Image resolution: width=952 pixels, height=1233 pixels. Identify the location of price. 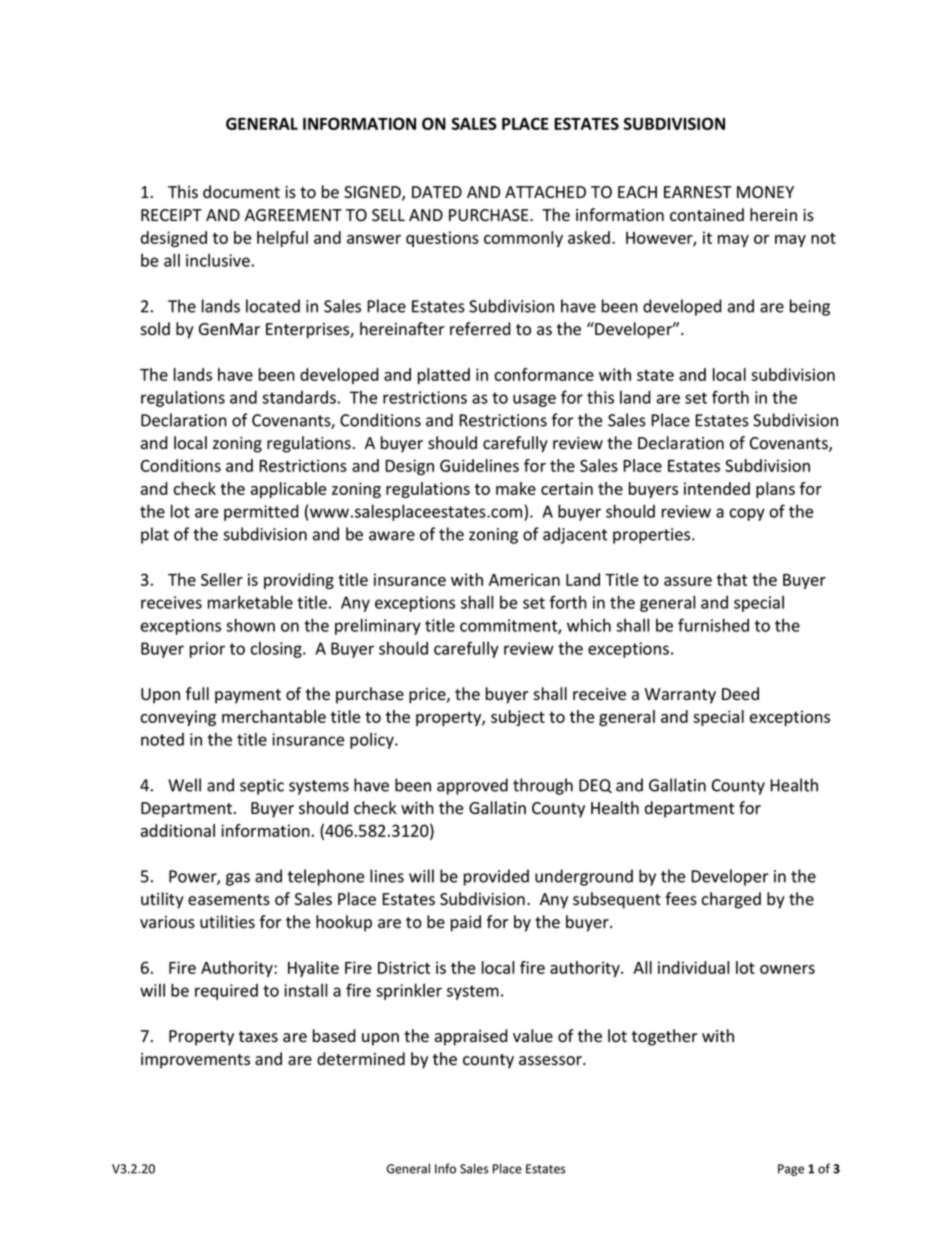
(428, 696).
